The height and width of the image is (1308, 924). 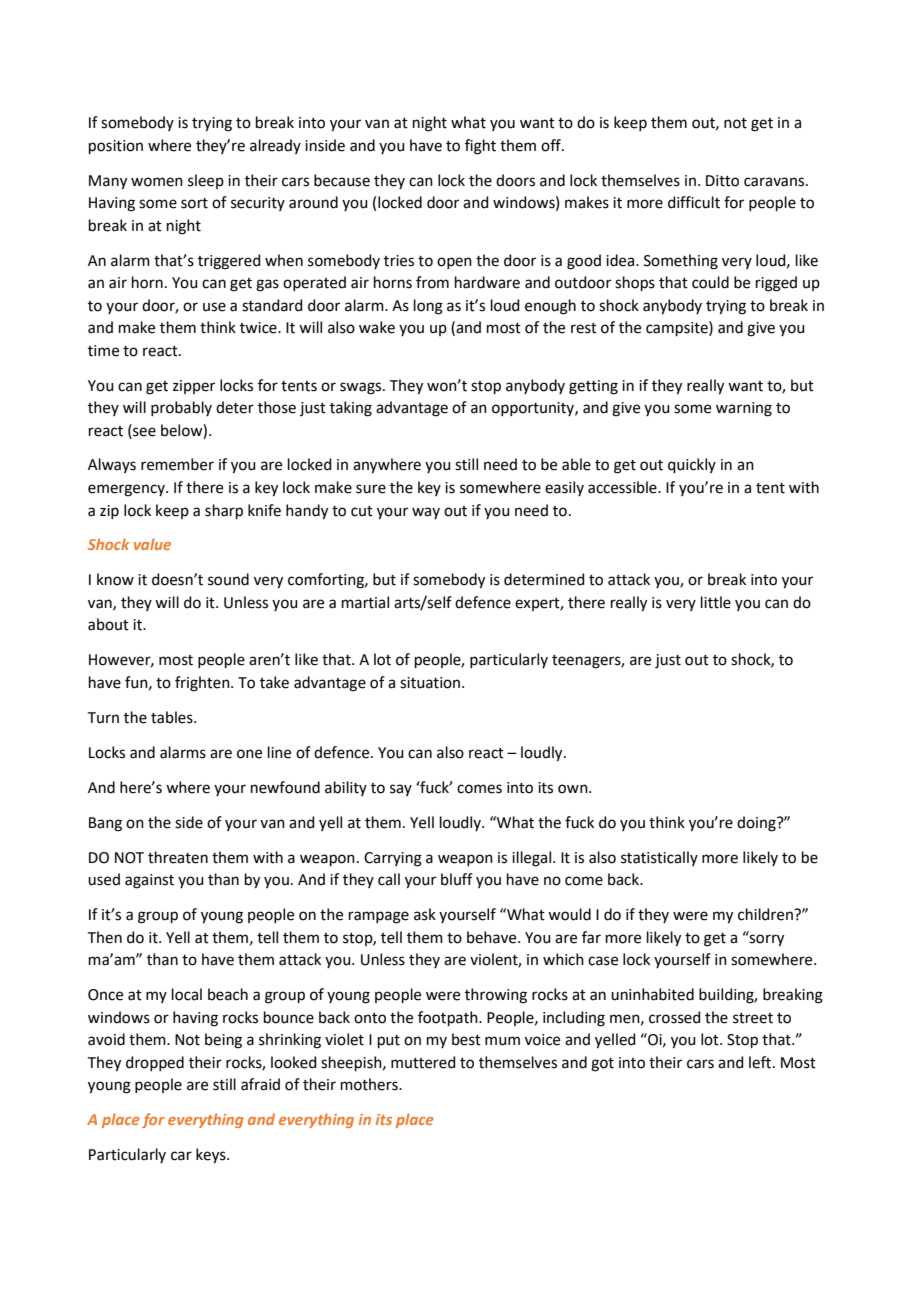 What do you see at coordinates (722, 181) in the image?
I see `Ditto` at bounding box center [722, 181].
